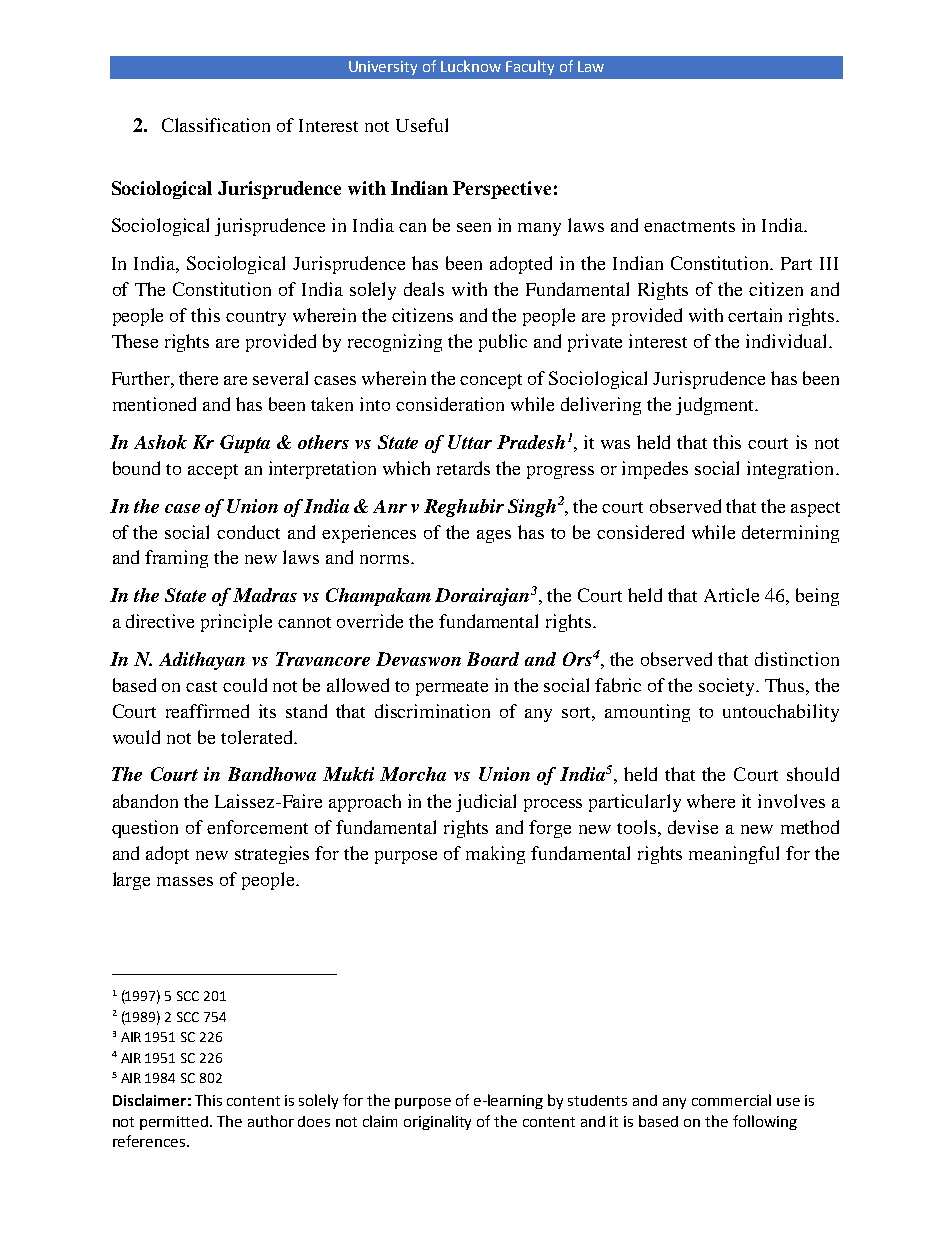  Describe the element at coordinates (689, 226) in the image. I see `enactments` at that location.
